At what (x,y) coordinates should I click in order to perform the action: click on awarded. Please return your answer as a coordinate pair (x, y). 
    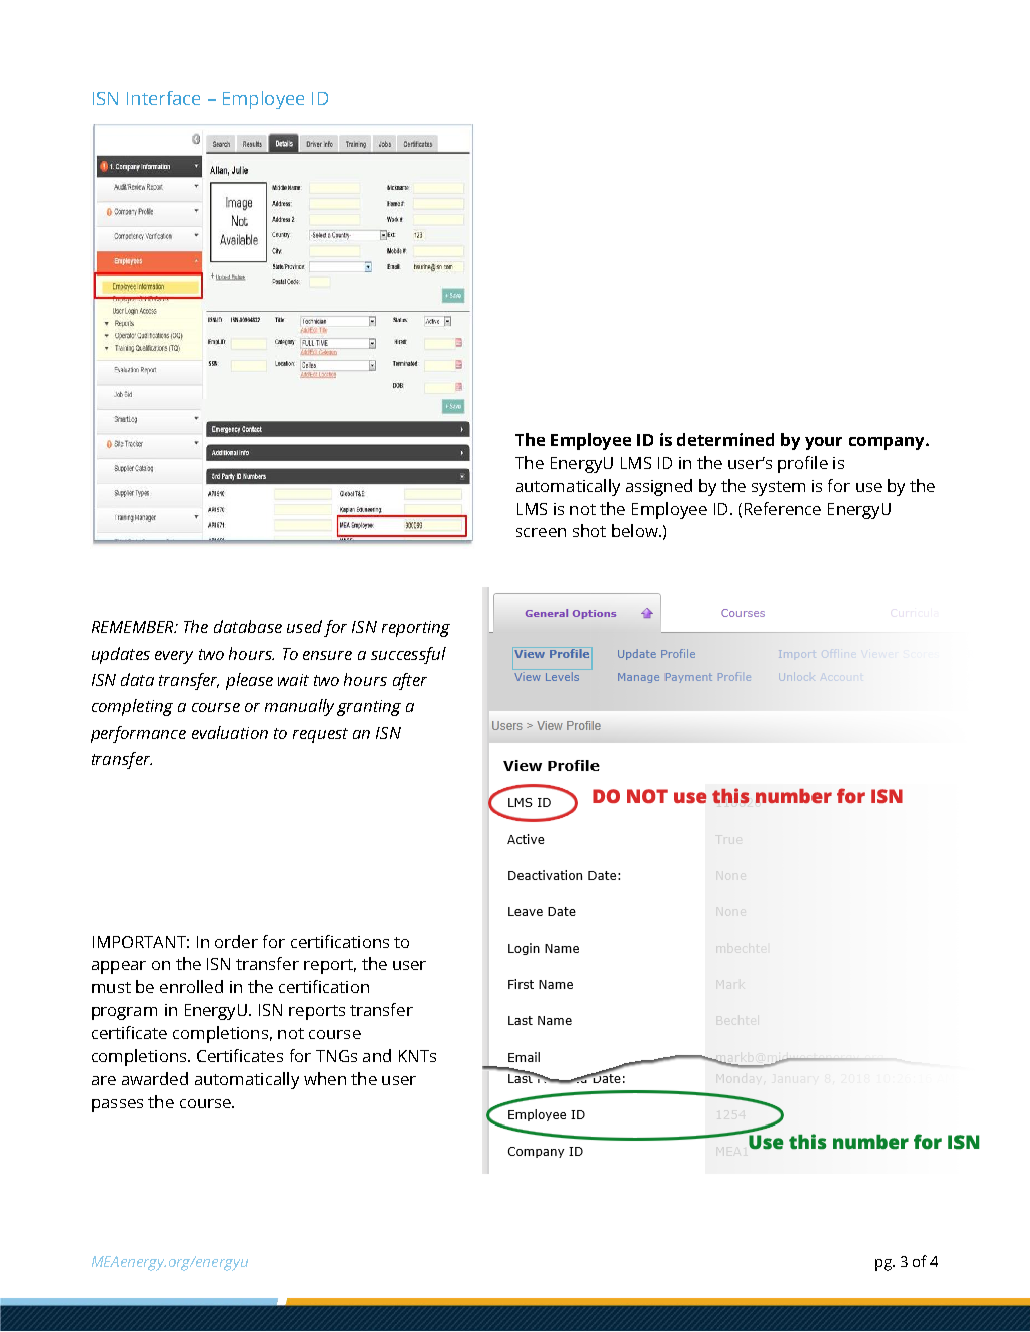
    Looking at the image, I should click on (155, 1078).
